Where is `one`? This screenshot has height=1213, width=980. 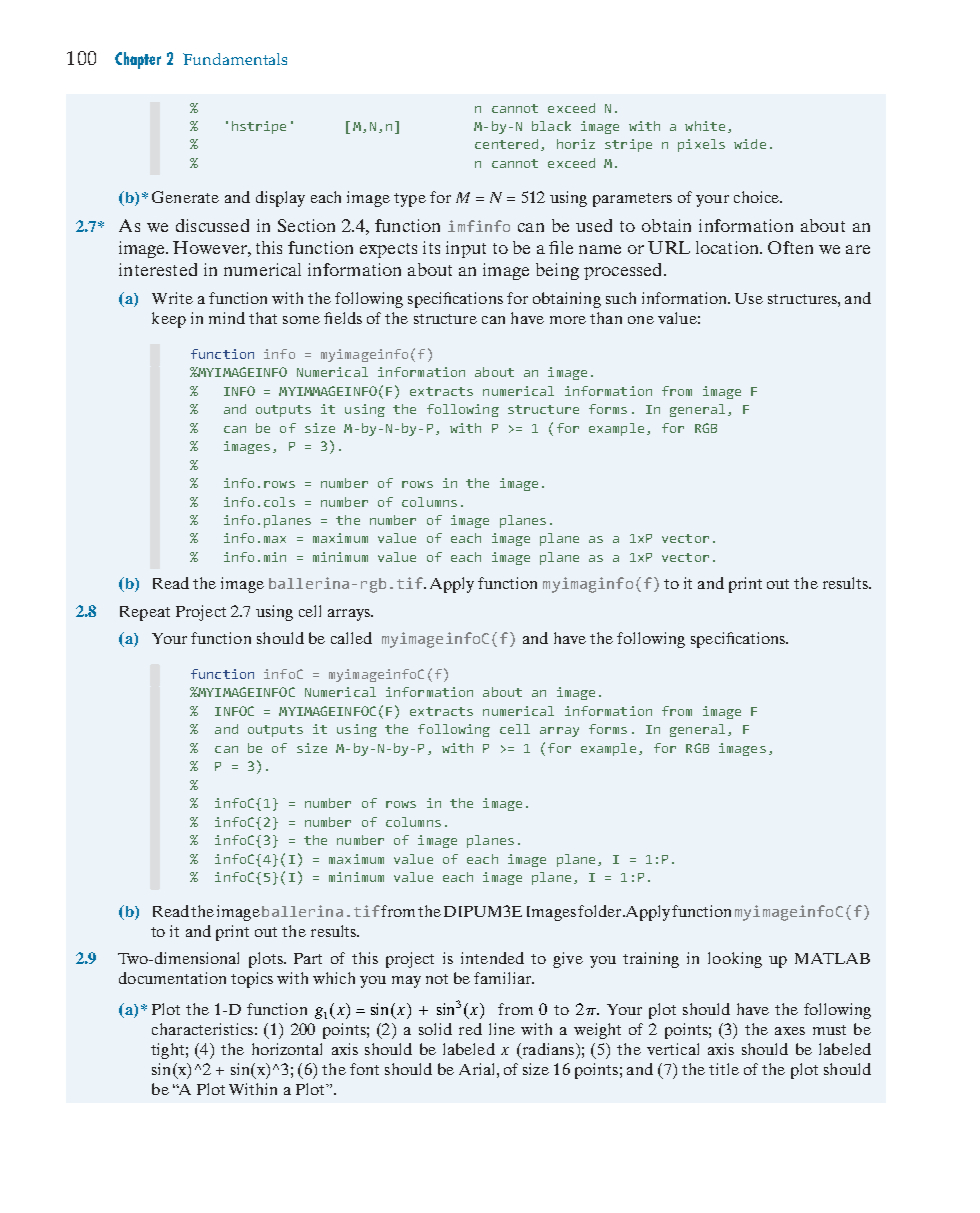 one is located at coordinates (641, 320).
